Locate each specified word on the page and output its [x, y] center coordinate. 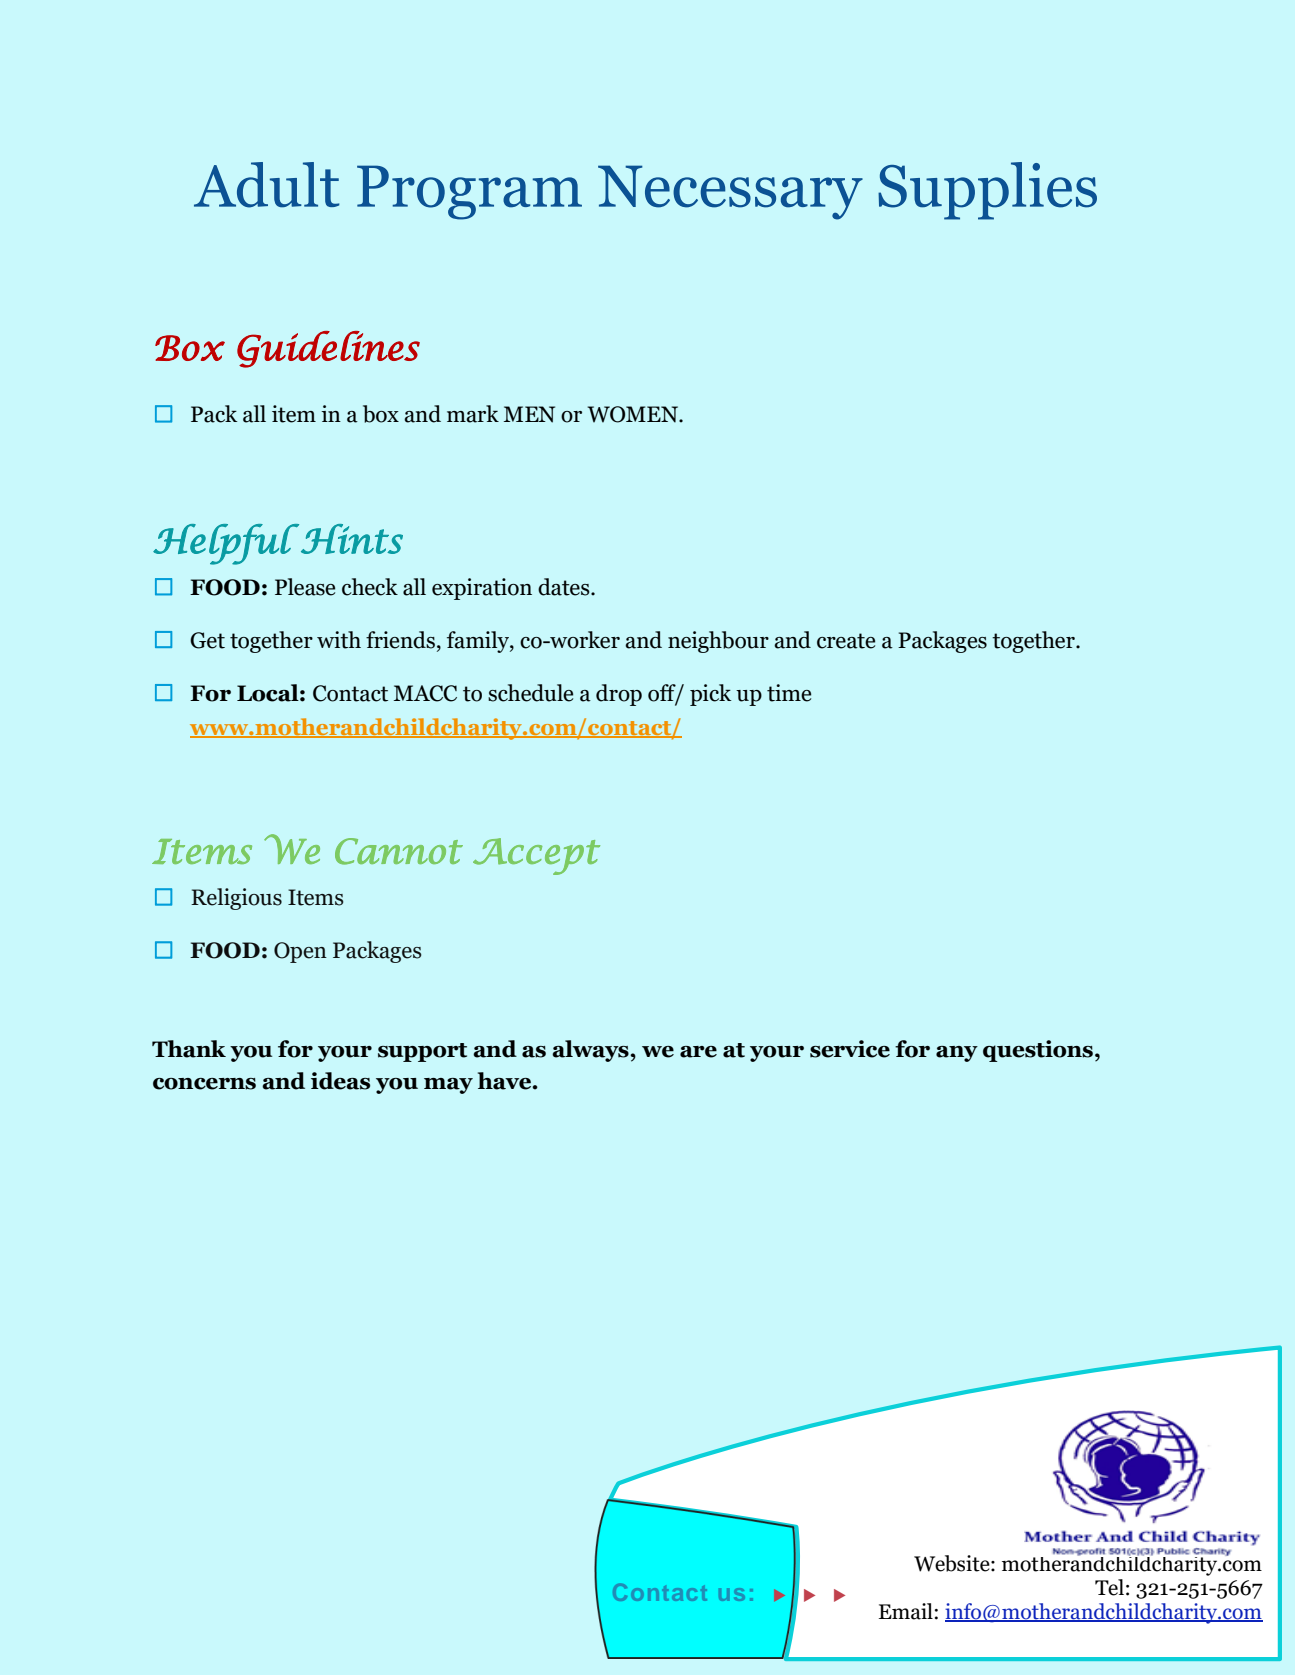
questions [1038, 1051]
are [698, 1052]
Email [906, 1611]
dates [565, 587]
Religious [236, 899]
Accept [536, 856]
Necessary [730, 192]
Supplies [987, 191]
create [846, 641]
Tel [1109, 1587]
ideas [340, 1081]
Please [305, 587]
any [957, 1054]
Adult [267, 185]
